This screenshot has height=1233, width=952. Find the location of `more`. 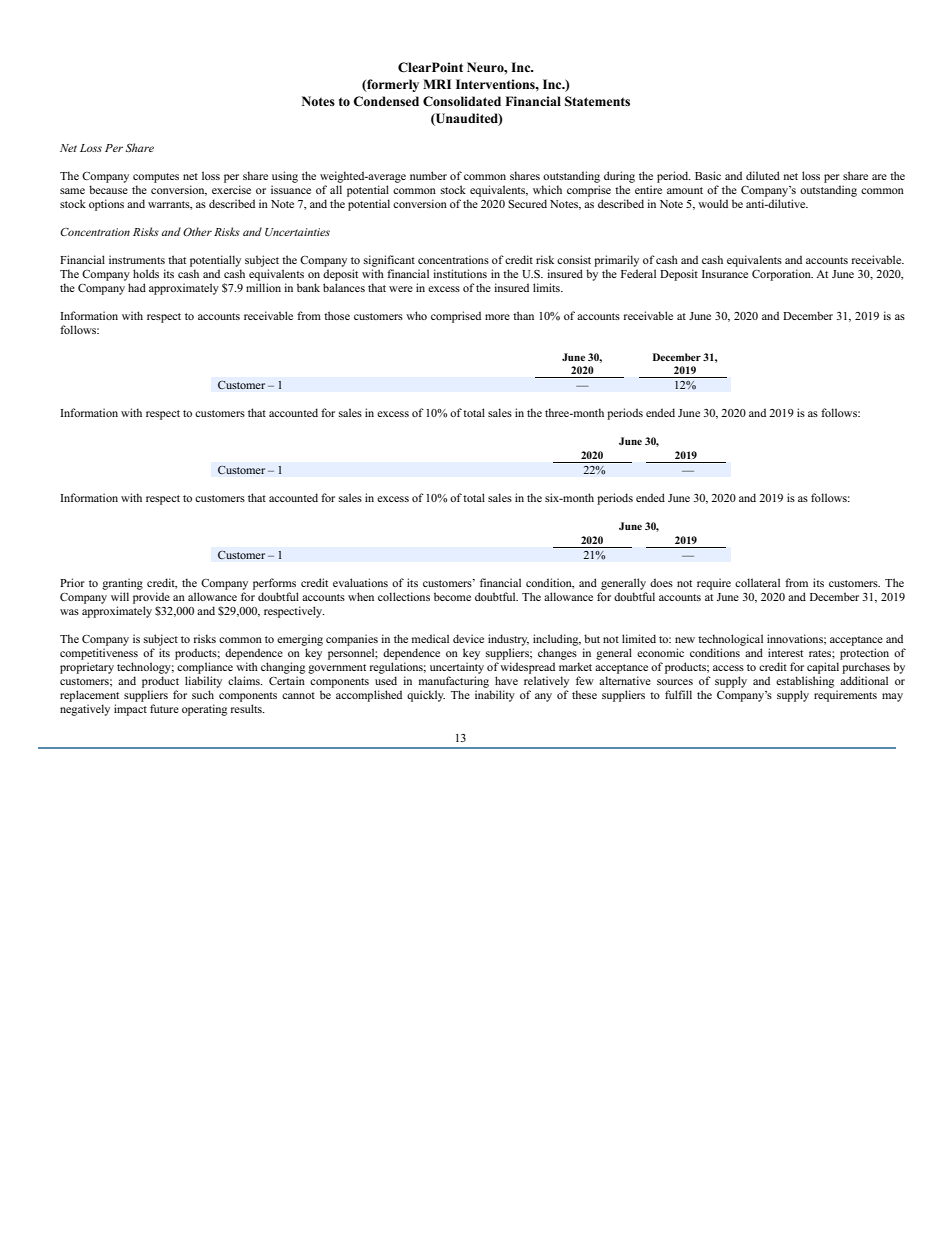

more is located at coordinates (497, 317).
